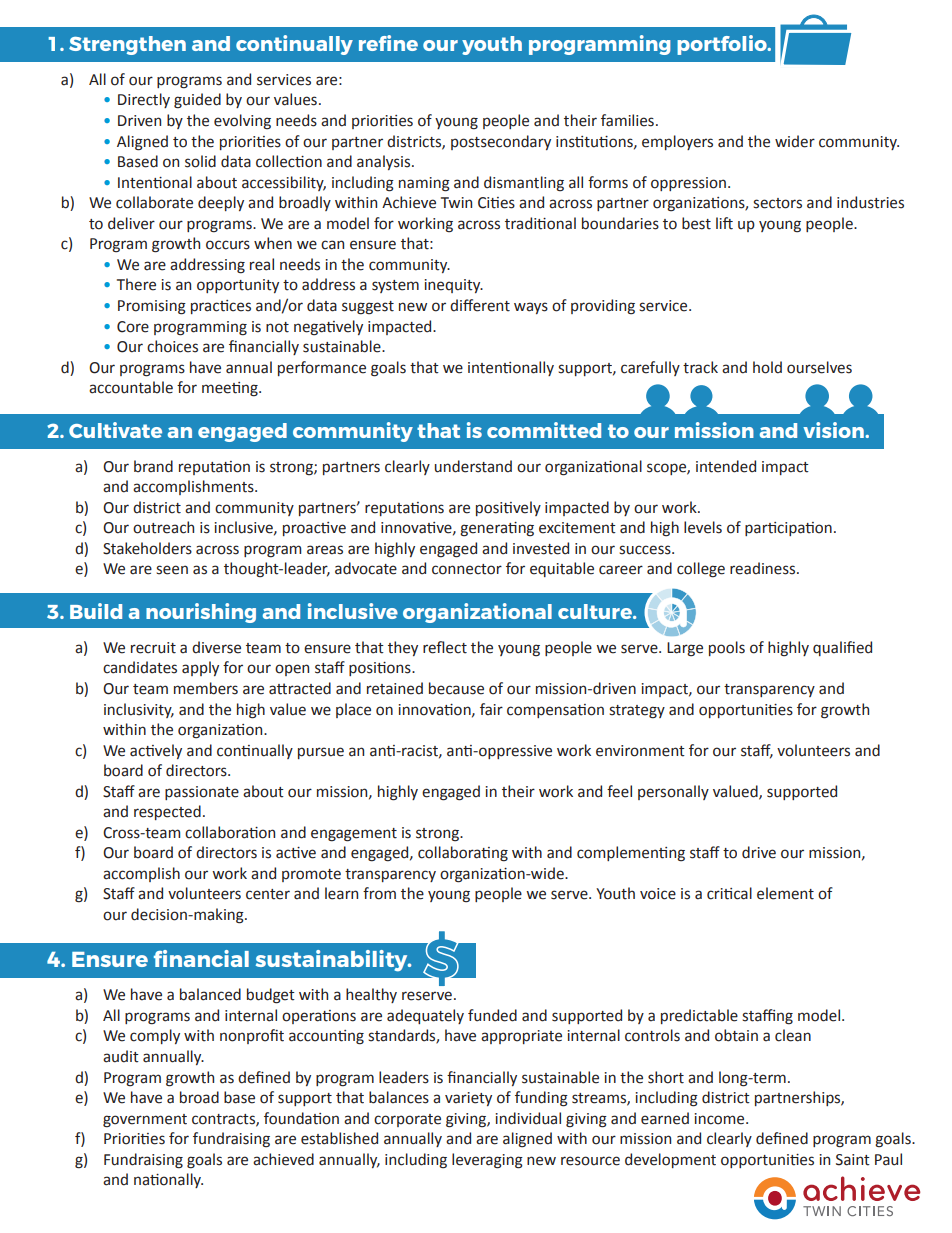  I want to click on ourselves, so click(819, 367).
